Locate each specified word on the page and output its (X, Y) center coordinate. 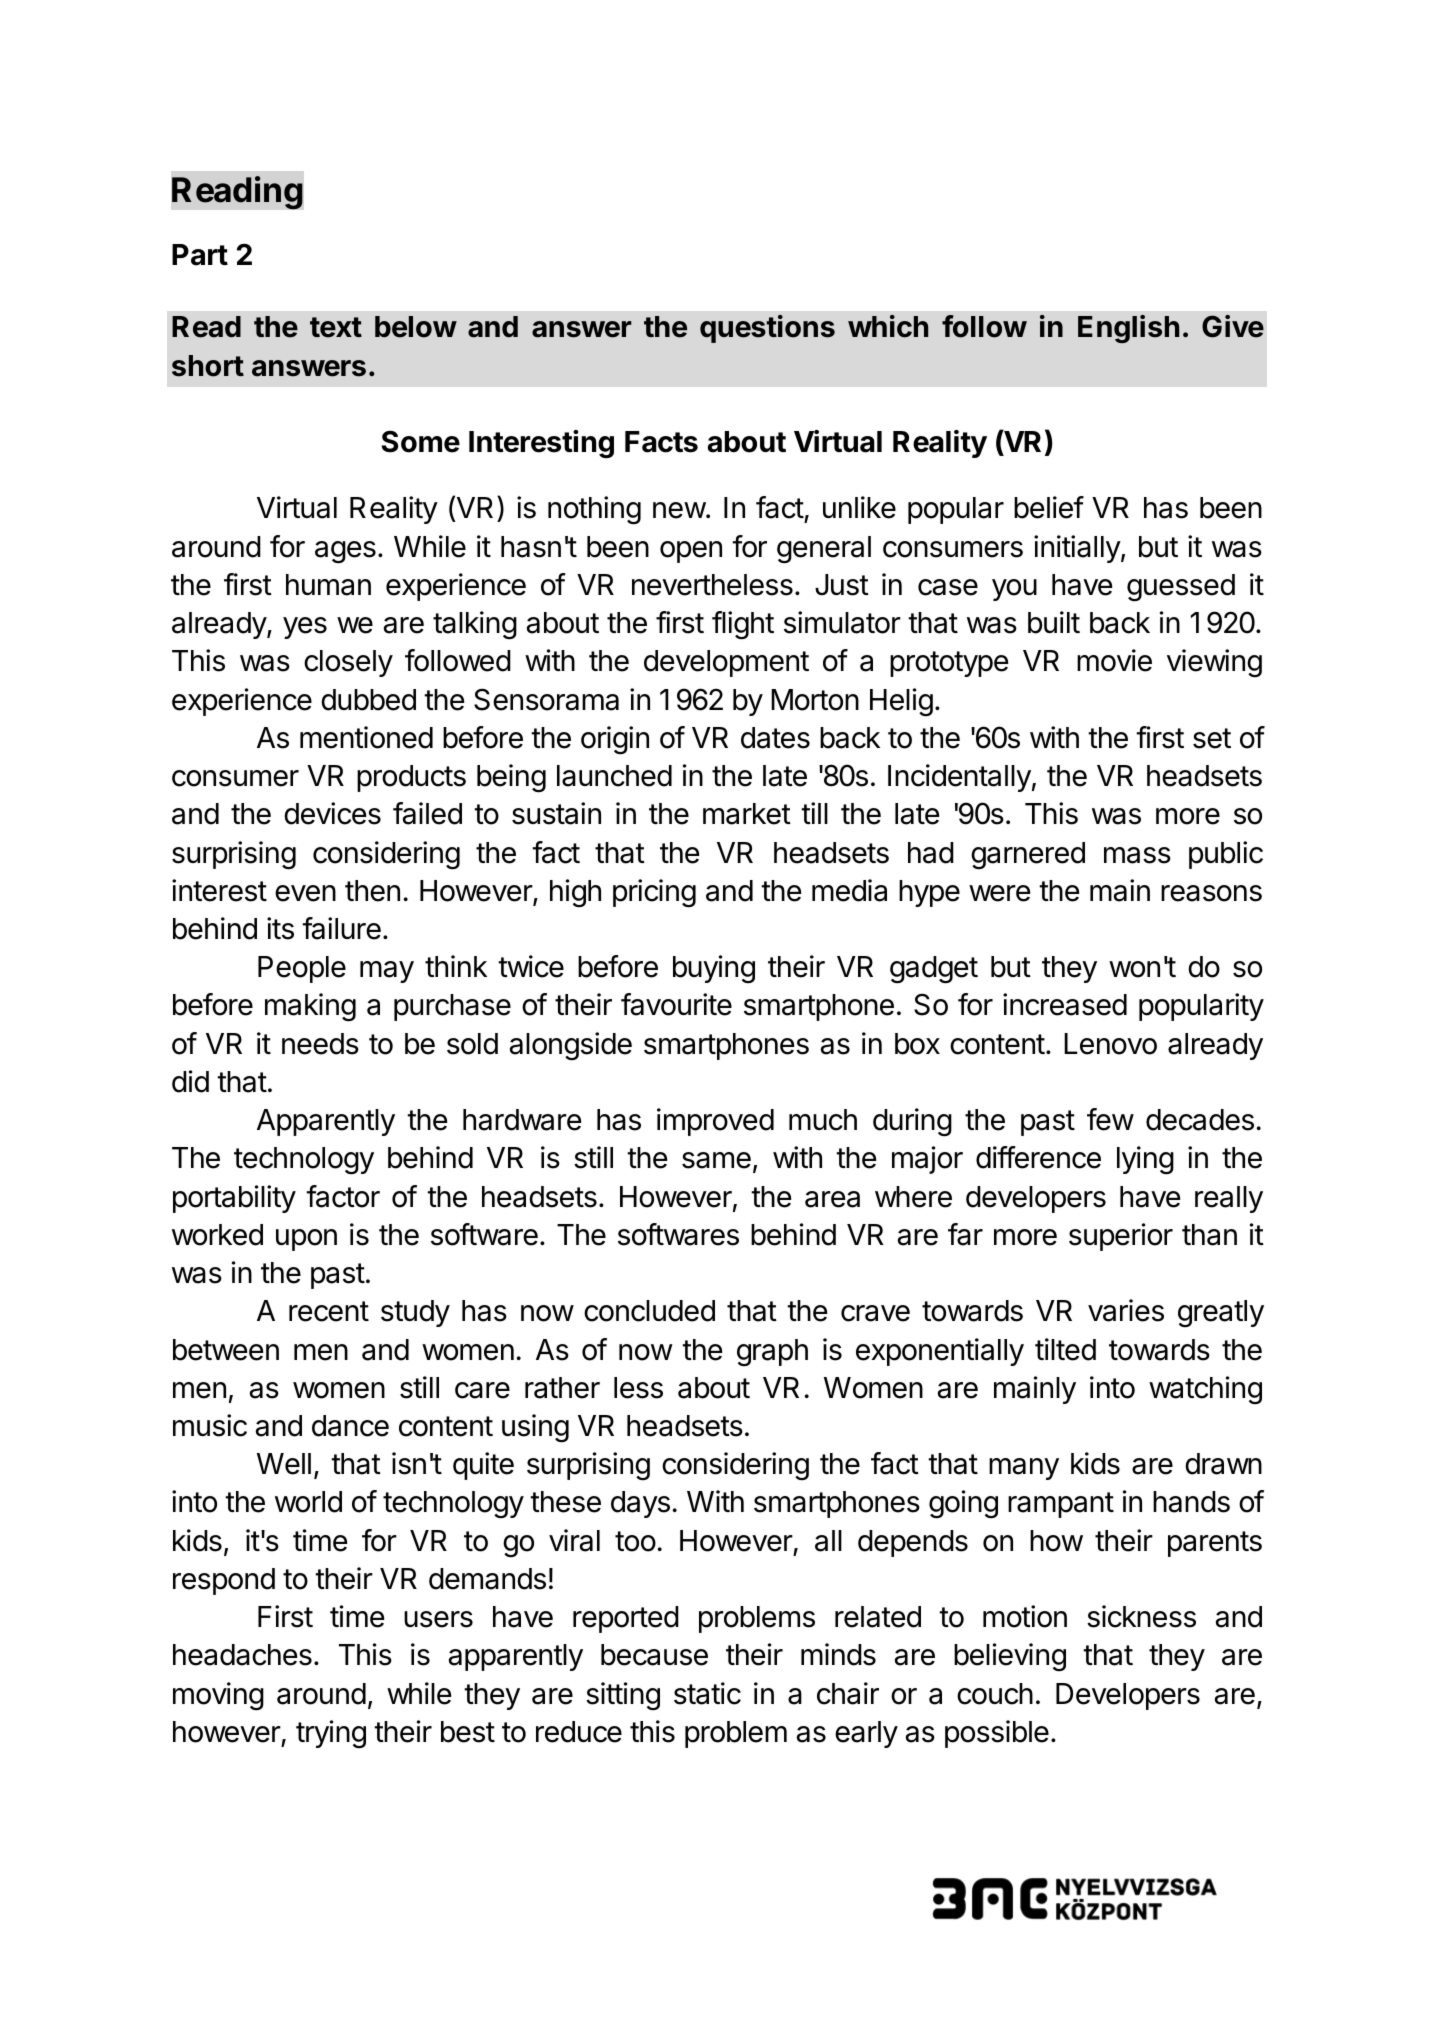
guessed (1181, 588)
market (747, 814)
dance (350, 1426)
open (691, 552)
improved (715, 1122)
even (305, 893)
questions (767, 329)
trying (331, 1734)
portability (234, 1199)
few (1110, 1119)
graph (772, 1353)
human (328, 585)
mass (1137, 855)
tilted (1065, 1349)
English (1128, 329)
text (336, 327)
